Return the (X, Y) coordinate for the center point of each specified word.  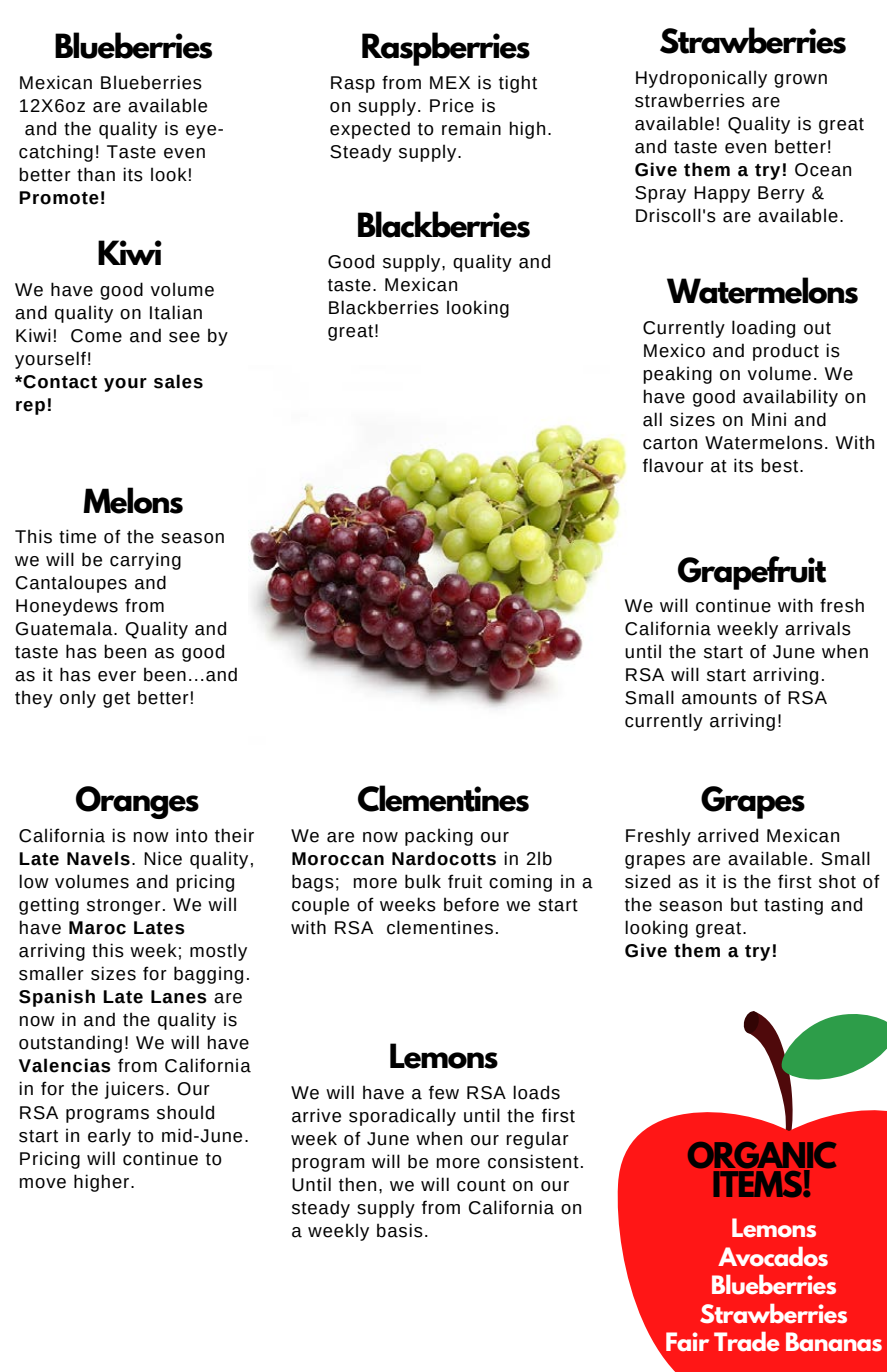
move (43, 1183)
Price (452, 105)
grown (800, 81)
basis (400, 1230)
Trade (747, 1341)
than (96, 174)
